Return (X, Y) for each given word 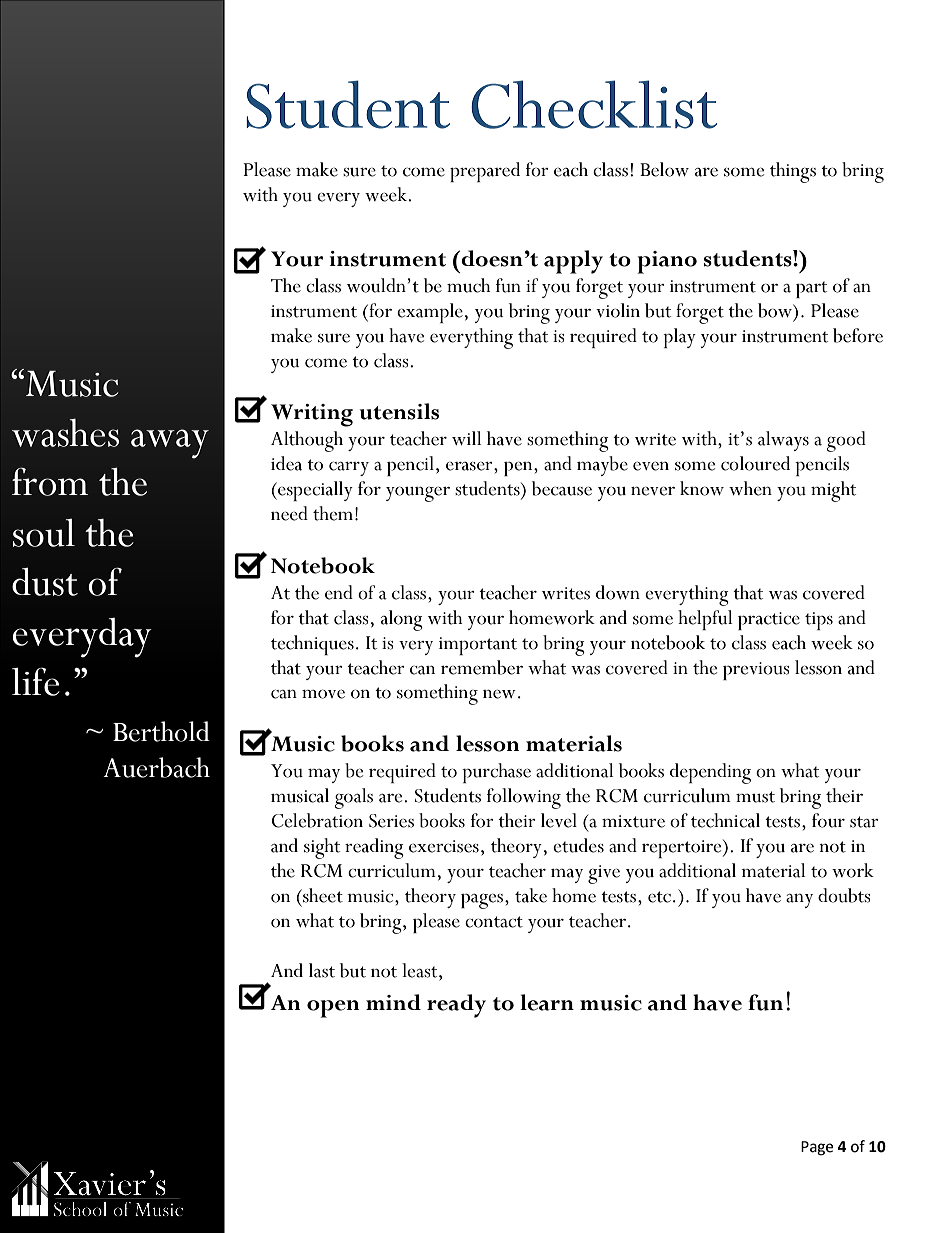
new (499, 694)
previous (756, 671)
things (793, 172)
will (467, 438)
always (783, 441)
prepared (485, 172)
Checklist (594, 104)
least (421, 970)
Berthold (161, 731)
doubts (844, 895)
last (322, 970)
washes (65, 433)
